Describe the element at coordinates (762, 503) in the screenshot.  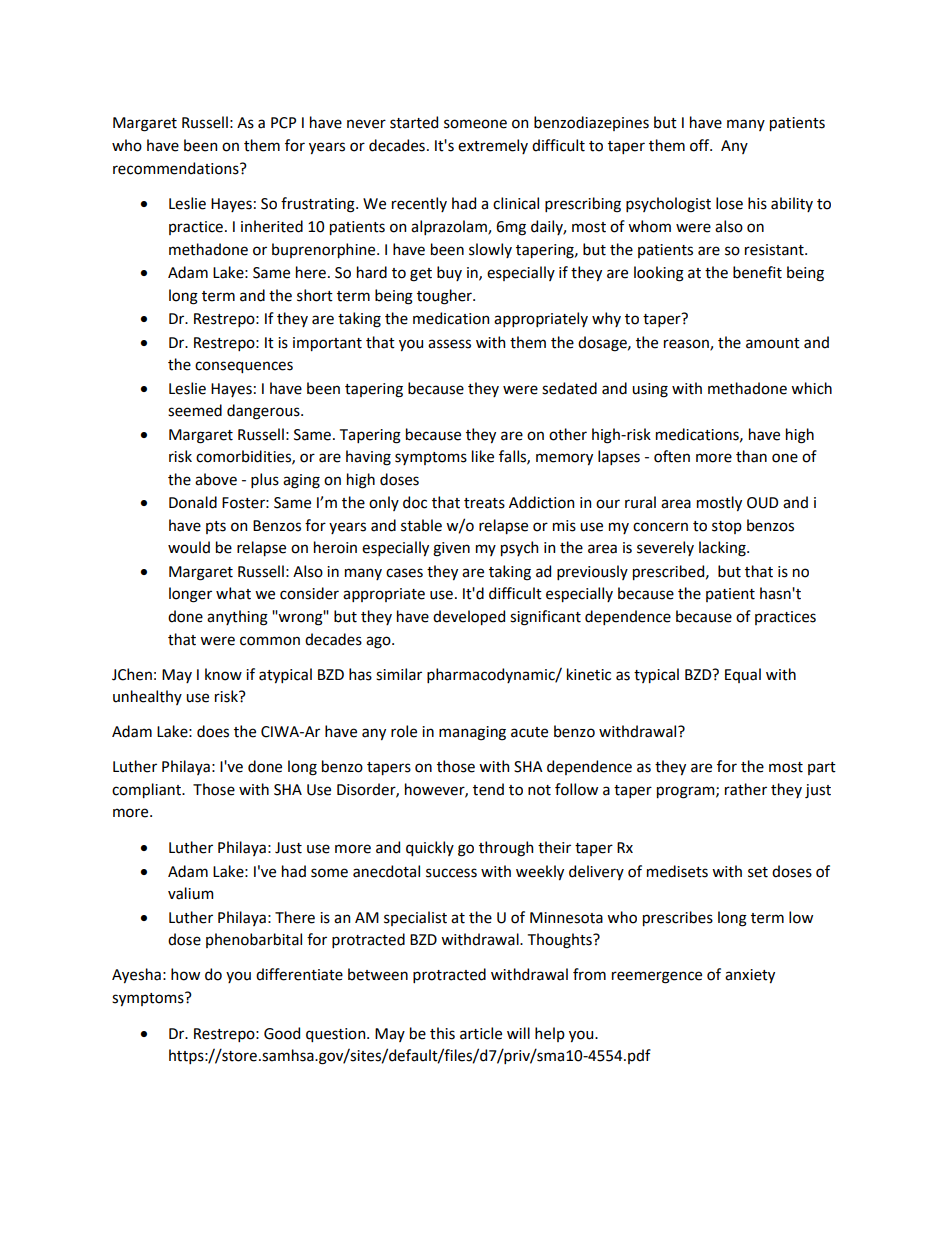
I see `OUD` at that location.
